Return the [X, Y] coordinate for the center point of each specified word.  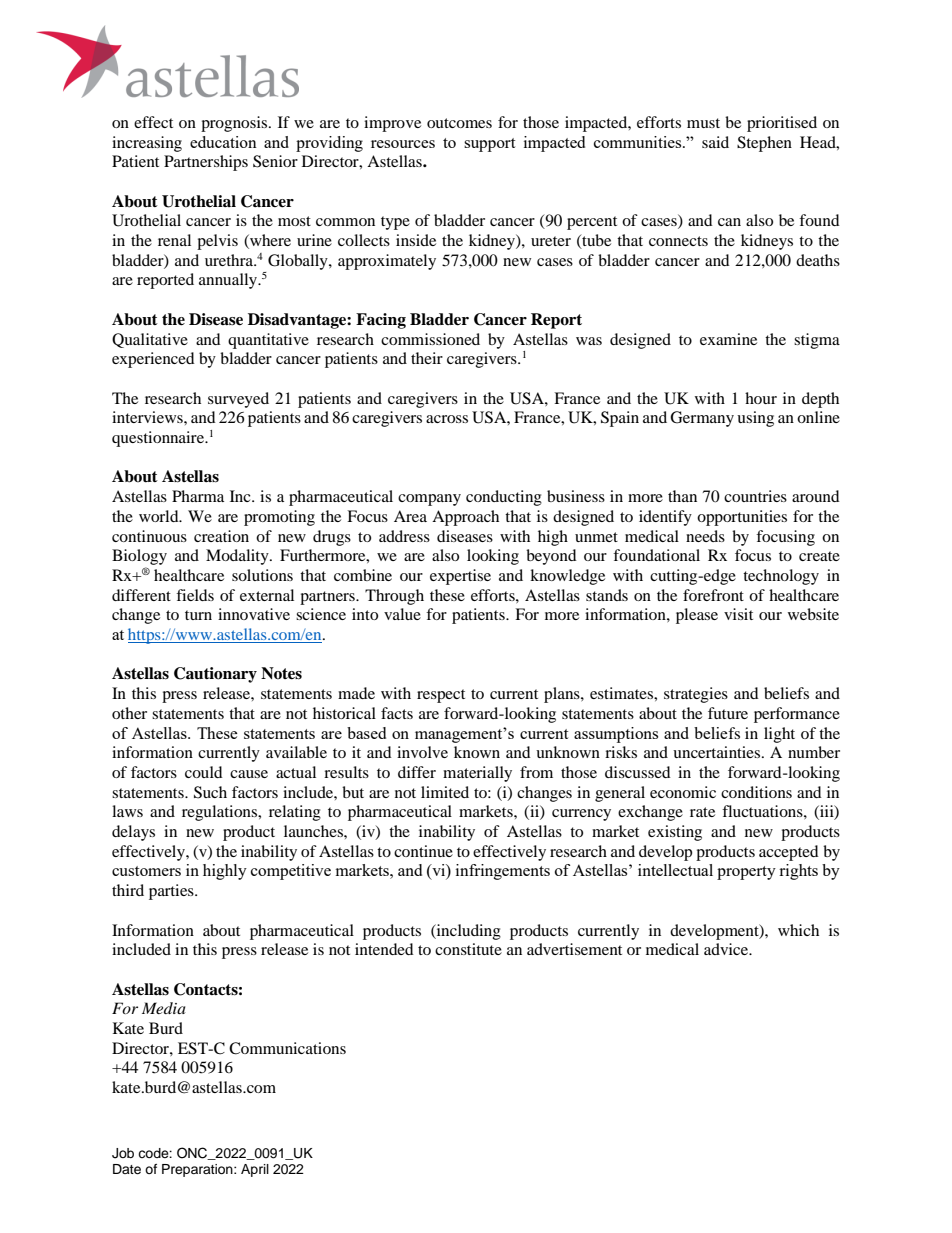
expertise [460, 577]
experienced [153, 360]
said [715, 142]
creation [221, 536]
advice [727, 949]
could [204, 772]
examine [728, 339]
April [255, 1170]
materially [477, 774]
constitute [468, 949]
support [489, 145]
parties [172, 892]
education [223, 142]
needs [705, 536]
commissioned [430, 339]
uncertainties [718, 752]
